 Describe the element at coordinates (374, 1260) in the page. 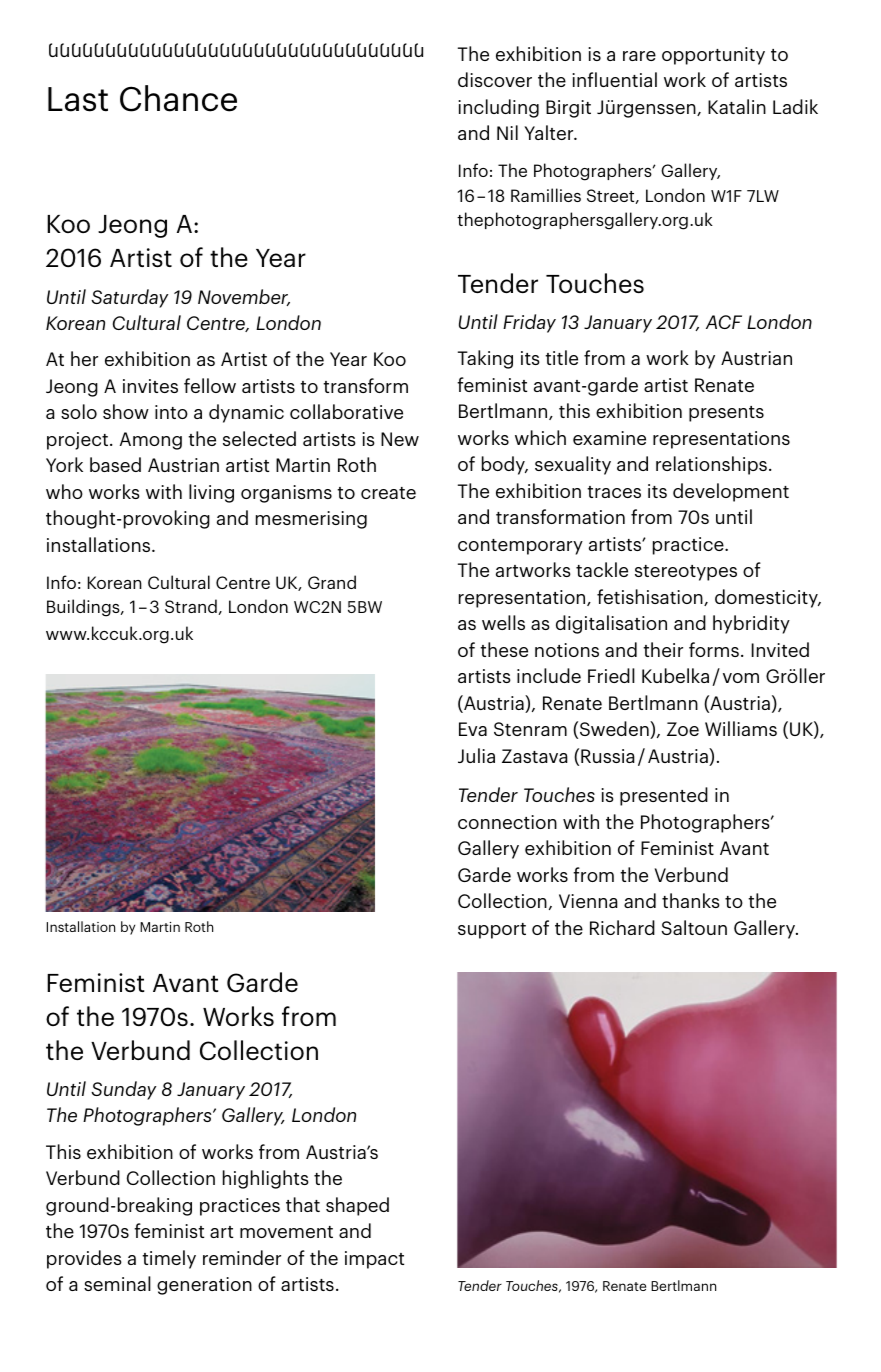

I see `impact` at that location.
